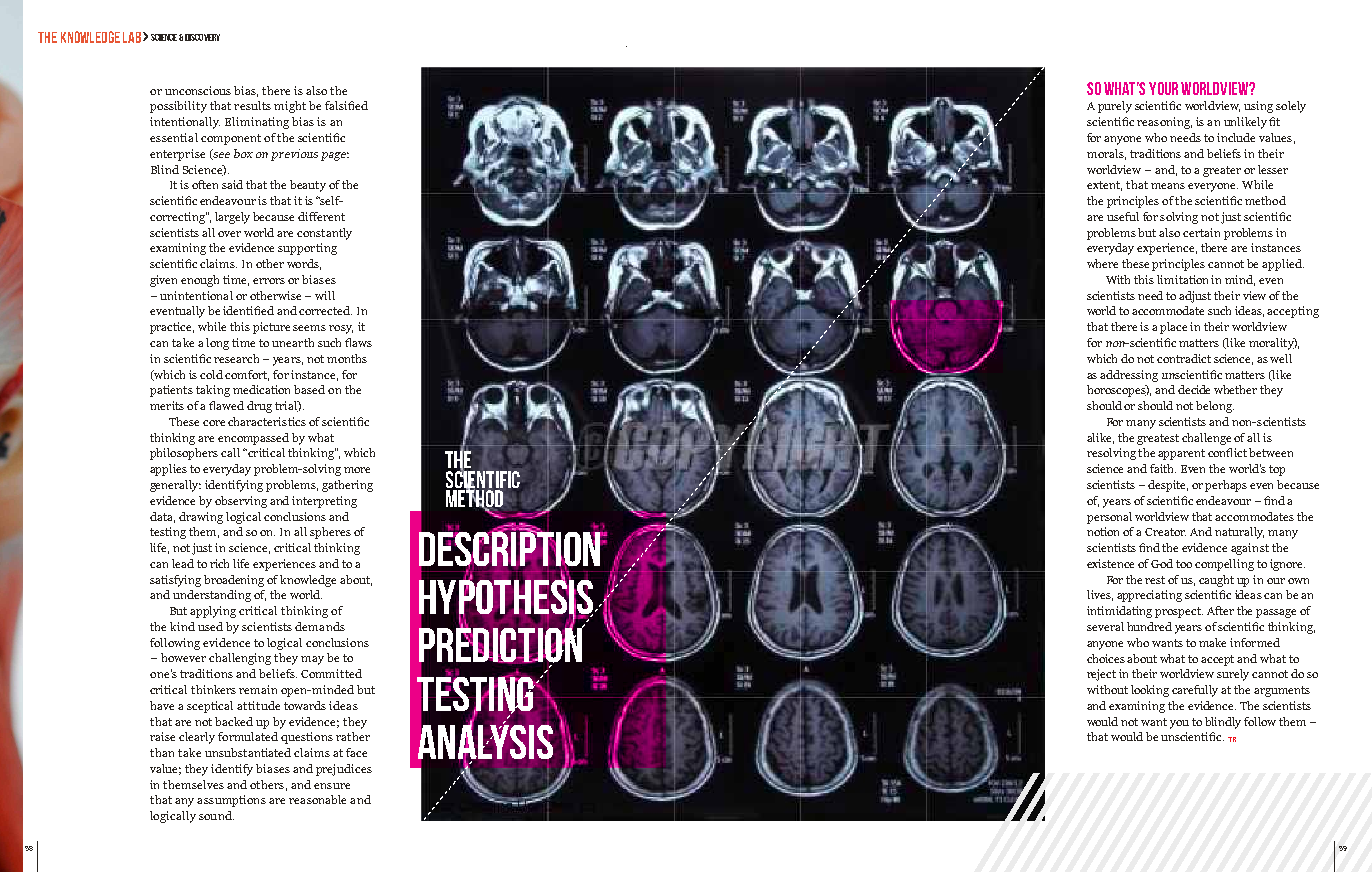 The height and width of the screenshot is (872, 1372). I want to click on Your, so click(1163, 88).
